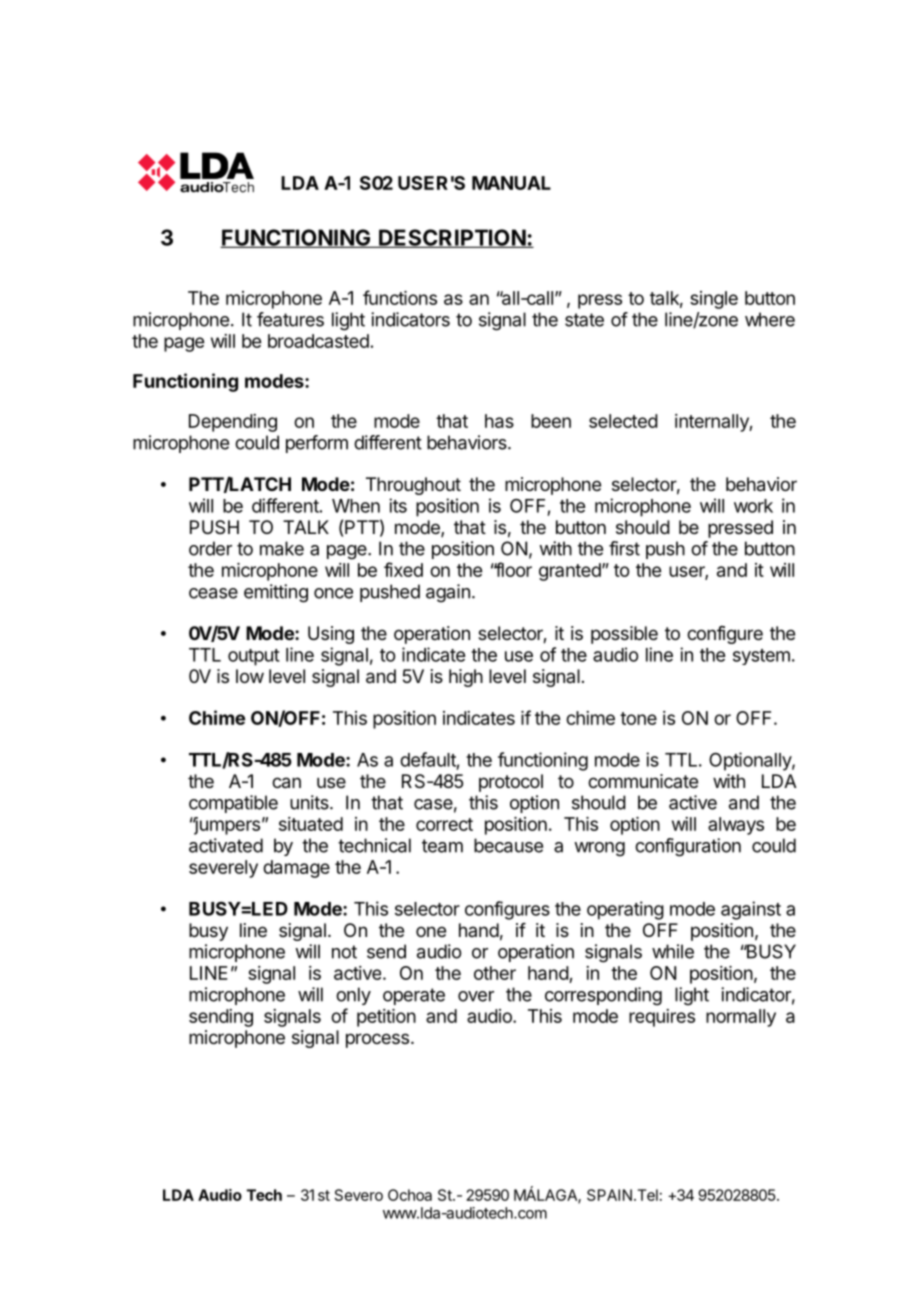 The height and width of the screenshot is (1308, 924). I want to click on Severo, so click(359, 1195).
